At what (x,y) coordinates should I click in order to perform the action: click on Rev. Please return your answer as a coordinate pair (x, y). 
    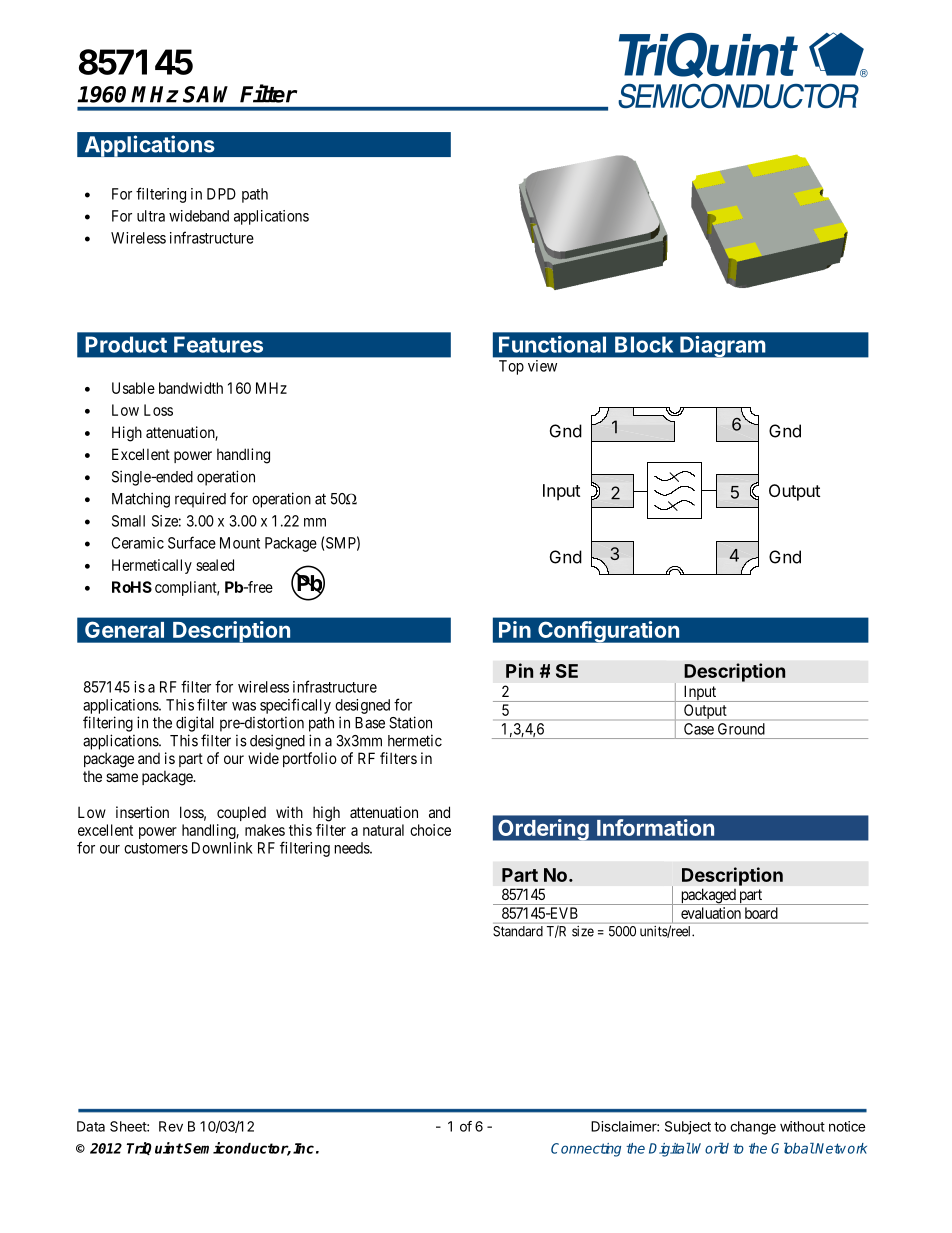
    Looking at the image, I should click on (171, 1126).
